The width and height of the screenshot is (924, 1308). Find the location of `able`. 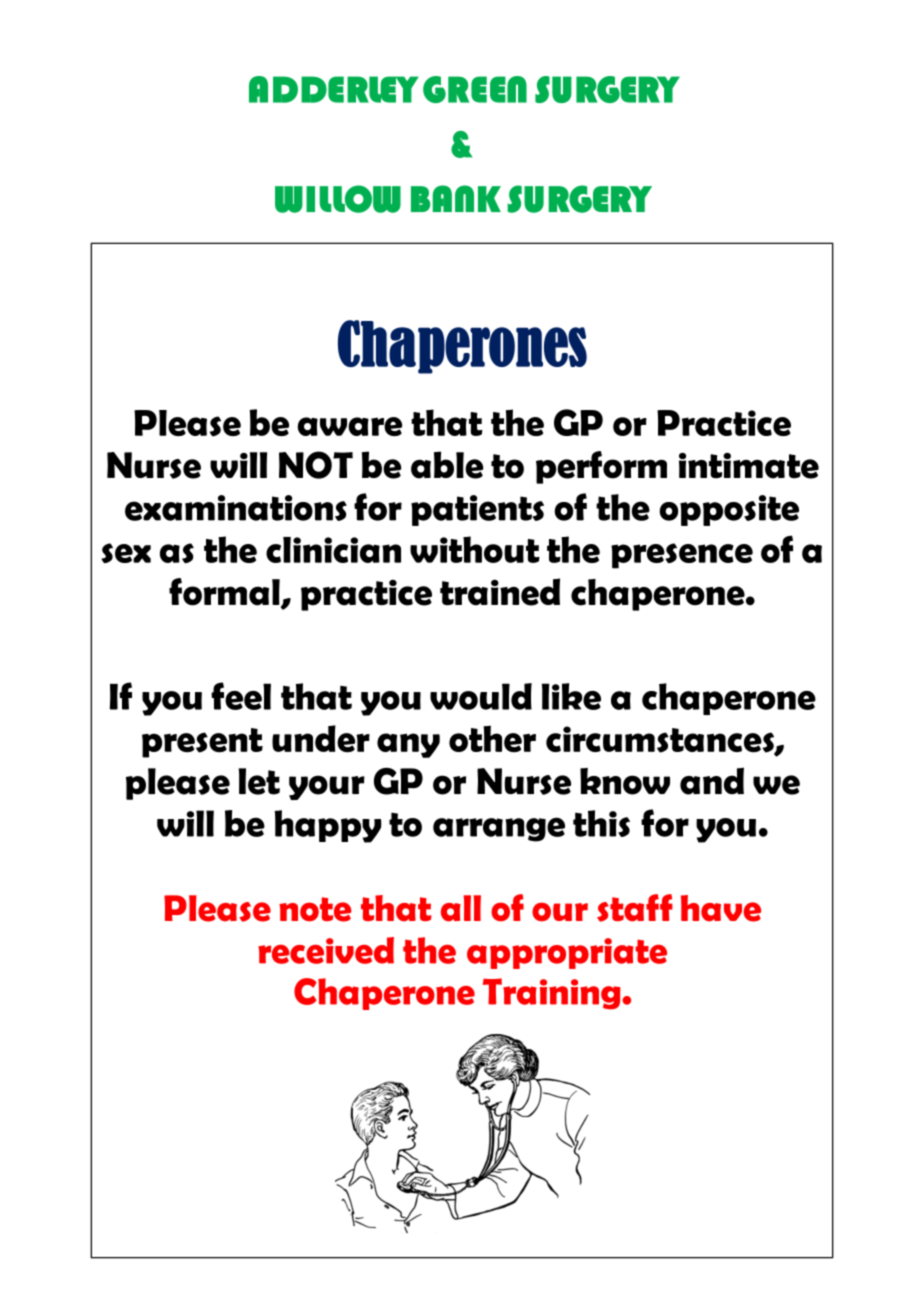

able is located at coordinates (447, 465).
